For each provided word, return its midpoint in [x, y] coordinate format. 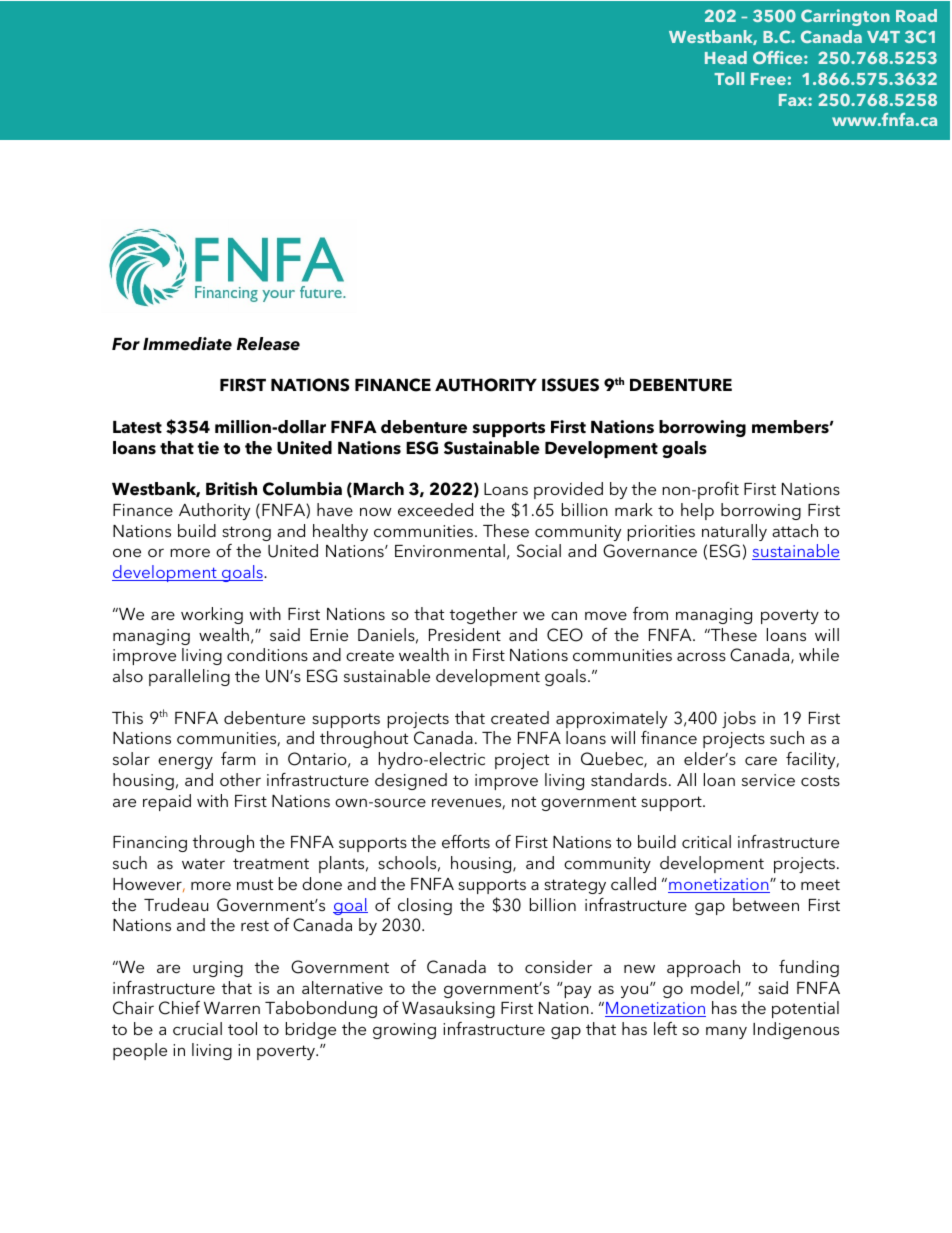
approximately [611, 719]
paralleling [189, 677]
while [819, 654]
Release [268, 344]
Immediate [187, 344]
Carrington [845, 17]
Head [726, 57]
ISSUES [570, 385]
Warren [232, 1008]
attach [795, 530]
